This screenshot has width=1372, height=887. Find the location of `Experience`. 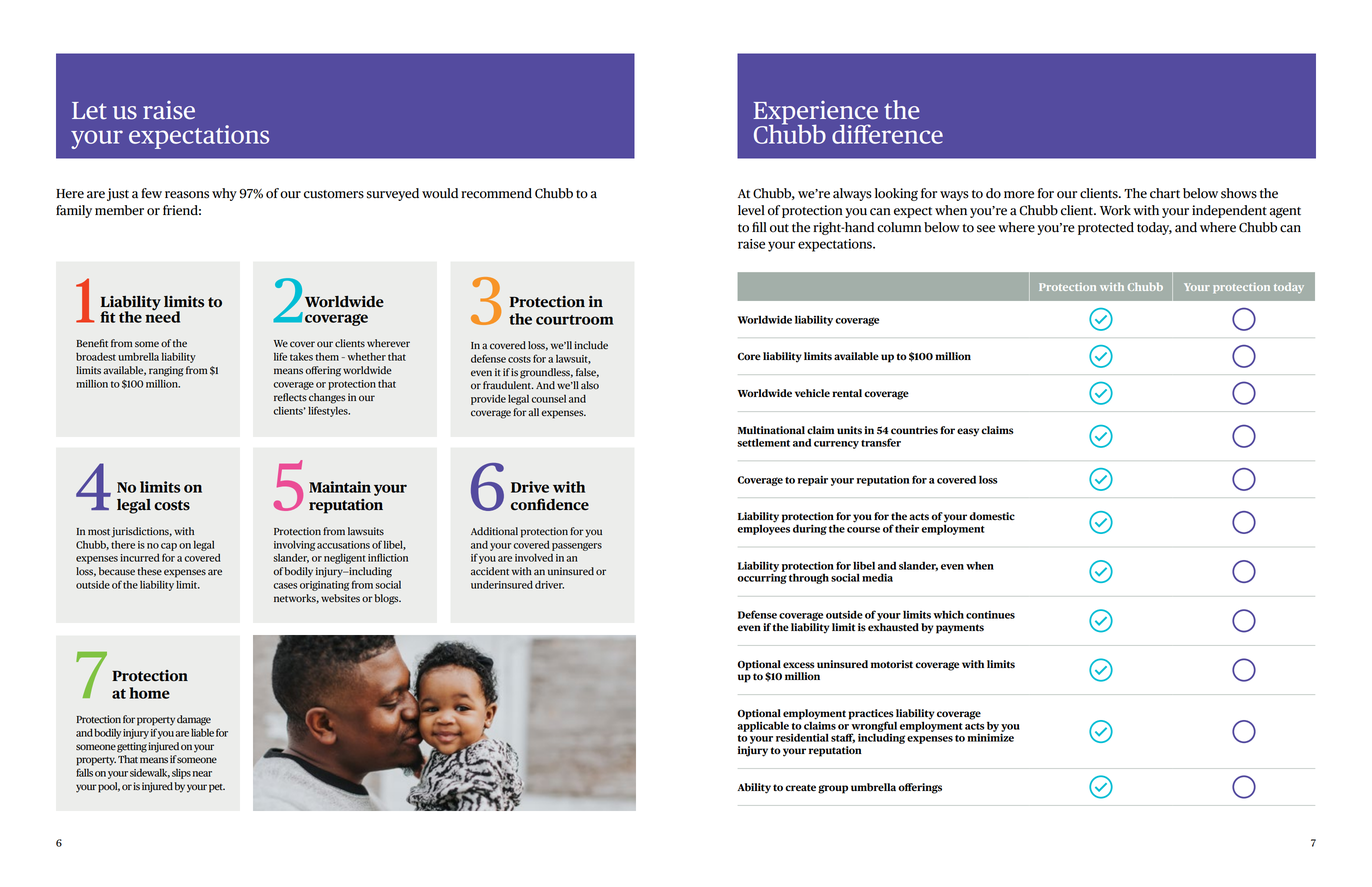

Experience is located at coordinates (816, 114).
